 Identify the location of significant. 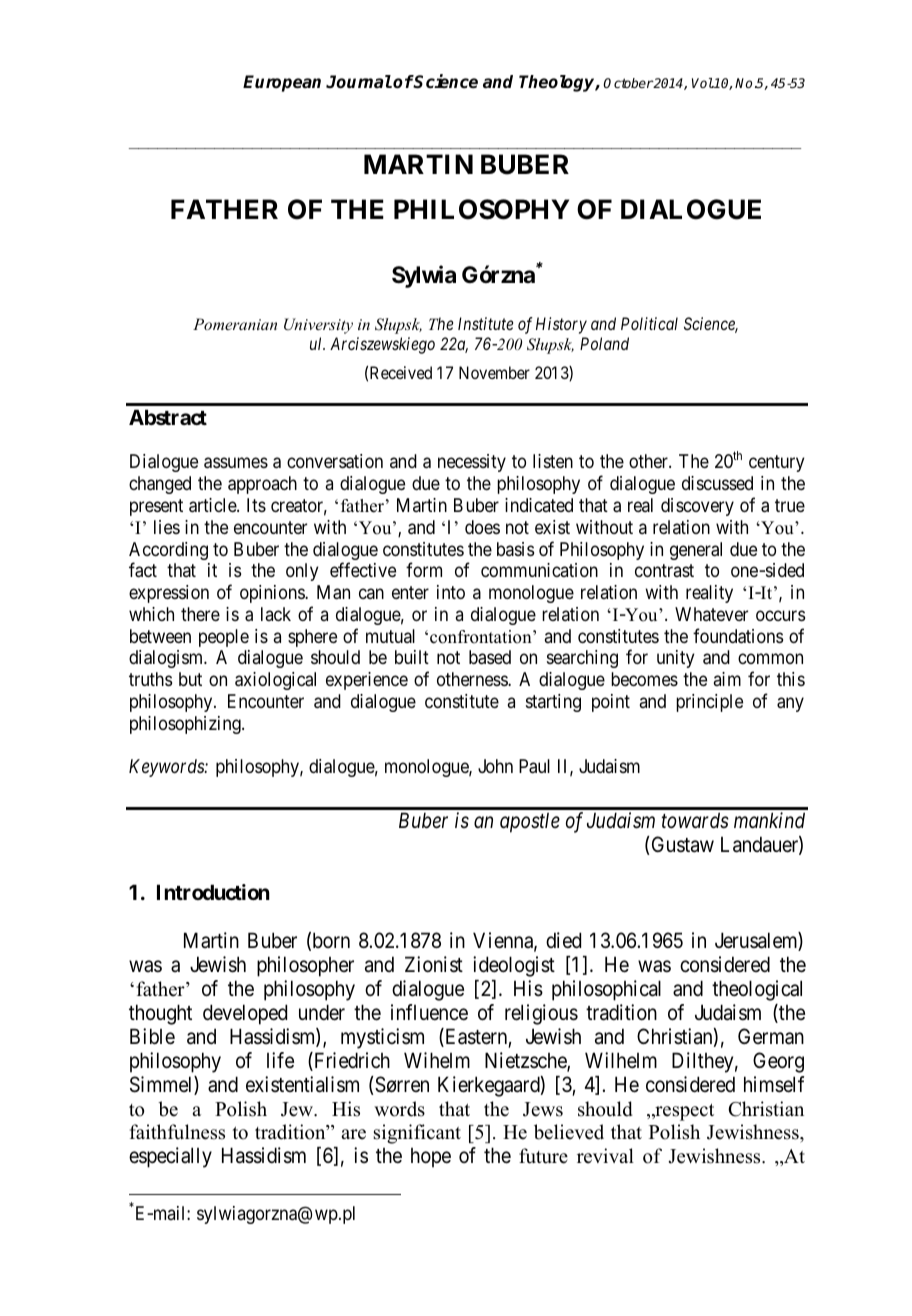
(417, 1134).
